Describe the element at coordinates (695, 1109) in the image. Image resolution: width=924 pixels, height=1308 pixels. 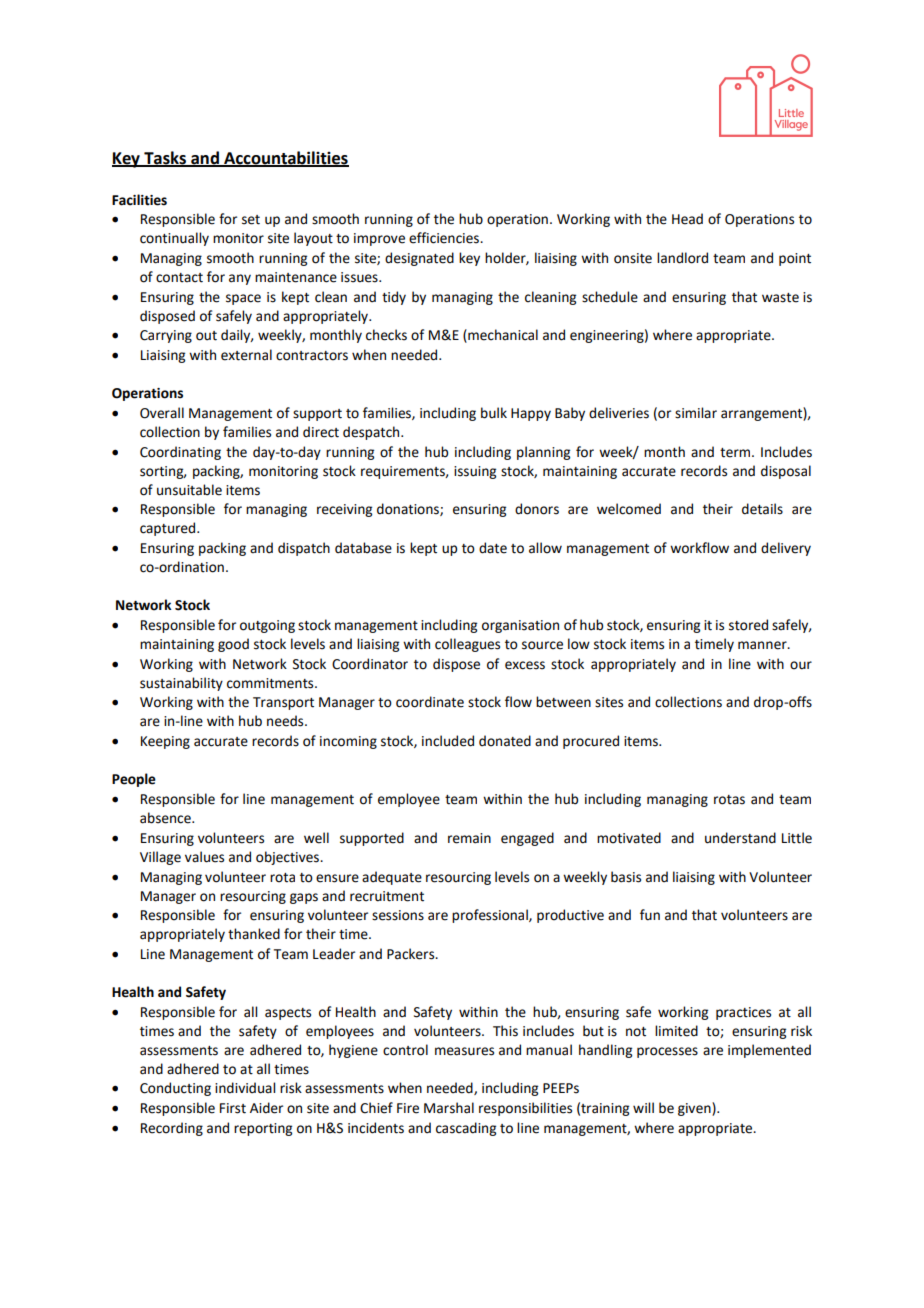
I see `given` at that location.
